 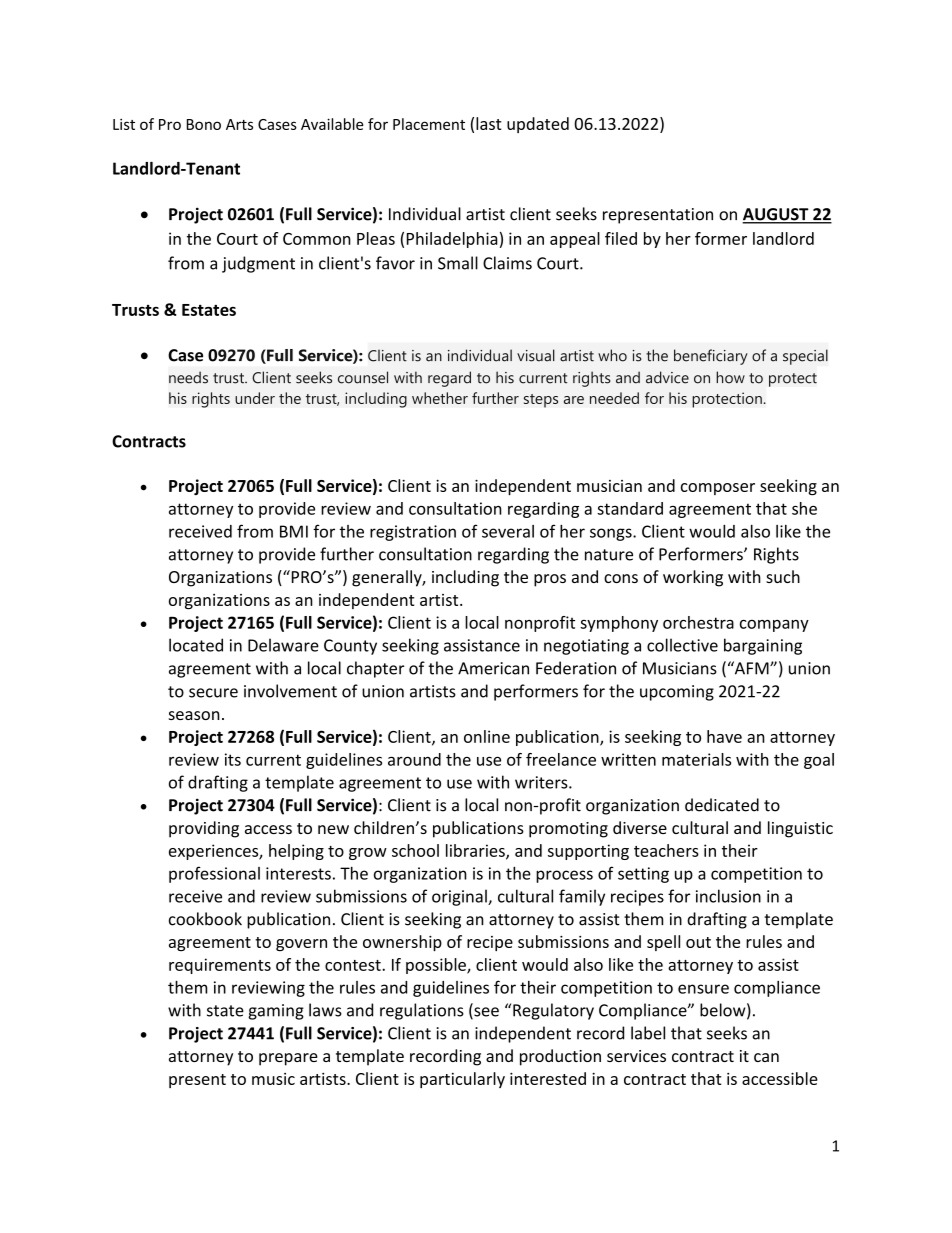 I want to click on AUGUST, so click(x=776, y=215).
